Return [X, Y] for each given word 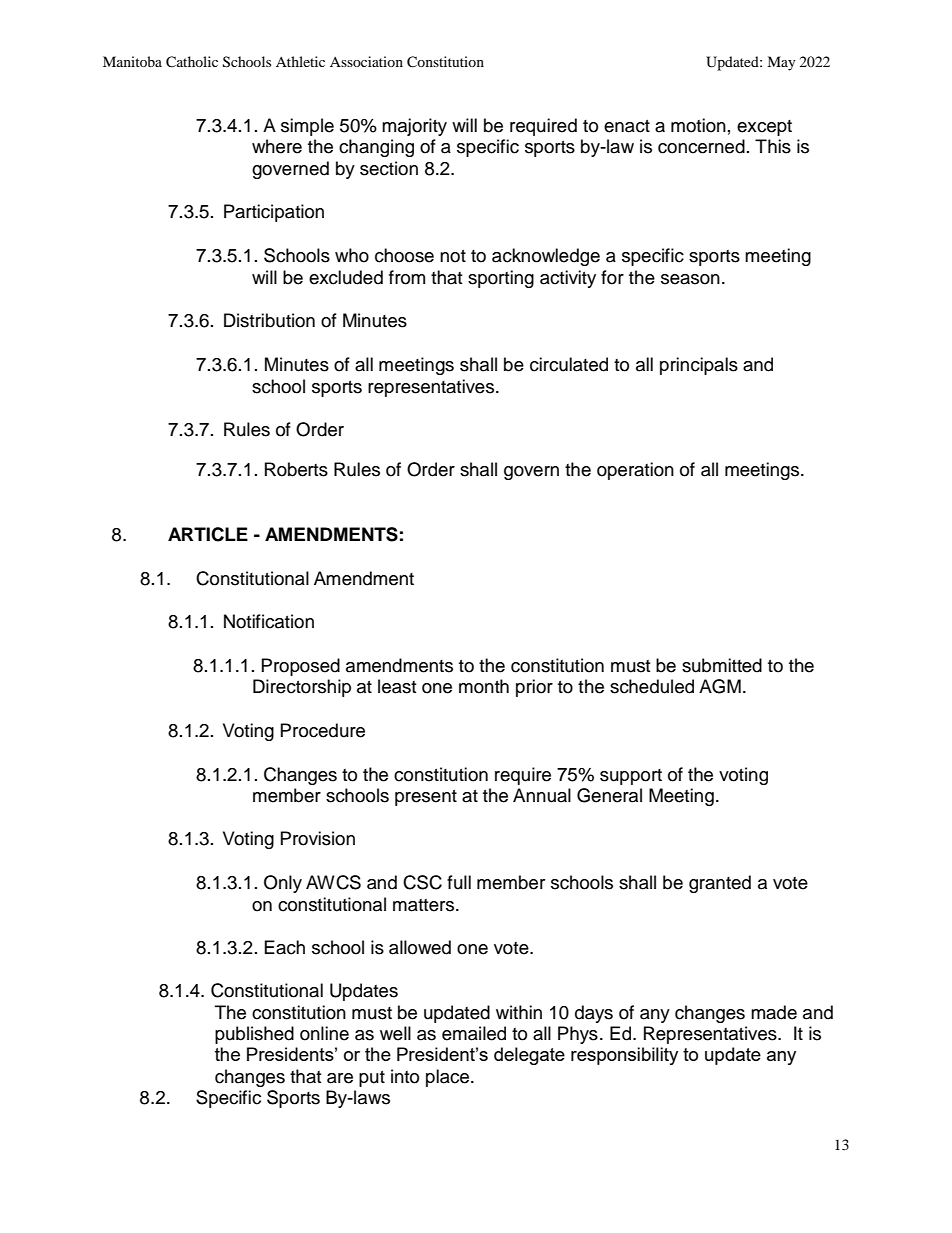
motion [698, 125]
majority [414, 127]
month [484, 686]
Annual [542, 795]
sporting [501, 279]
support [631, 777]
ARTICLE [208, 534]
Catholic [192, 62]
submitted [722, 665]
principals [699, 366]
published [254, 1035]
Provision [318, 838]
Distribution [269, 320]
